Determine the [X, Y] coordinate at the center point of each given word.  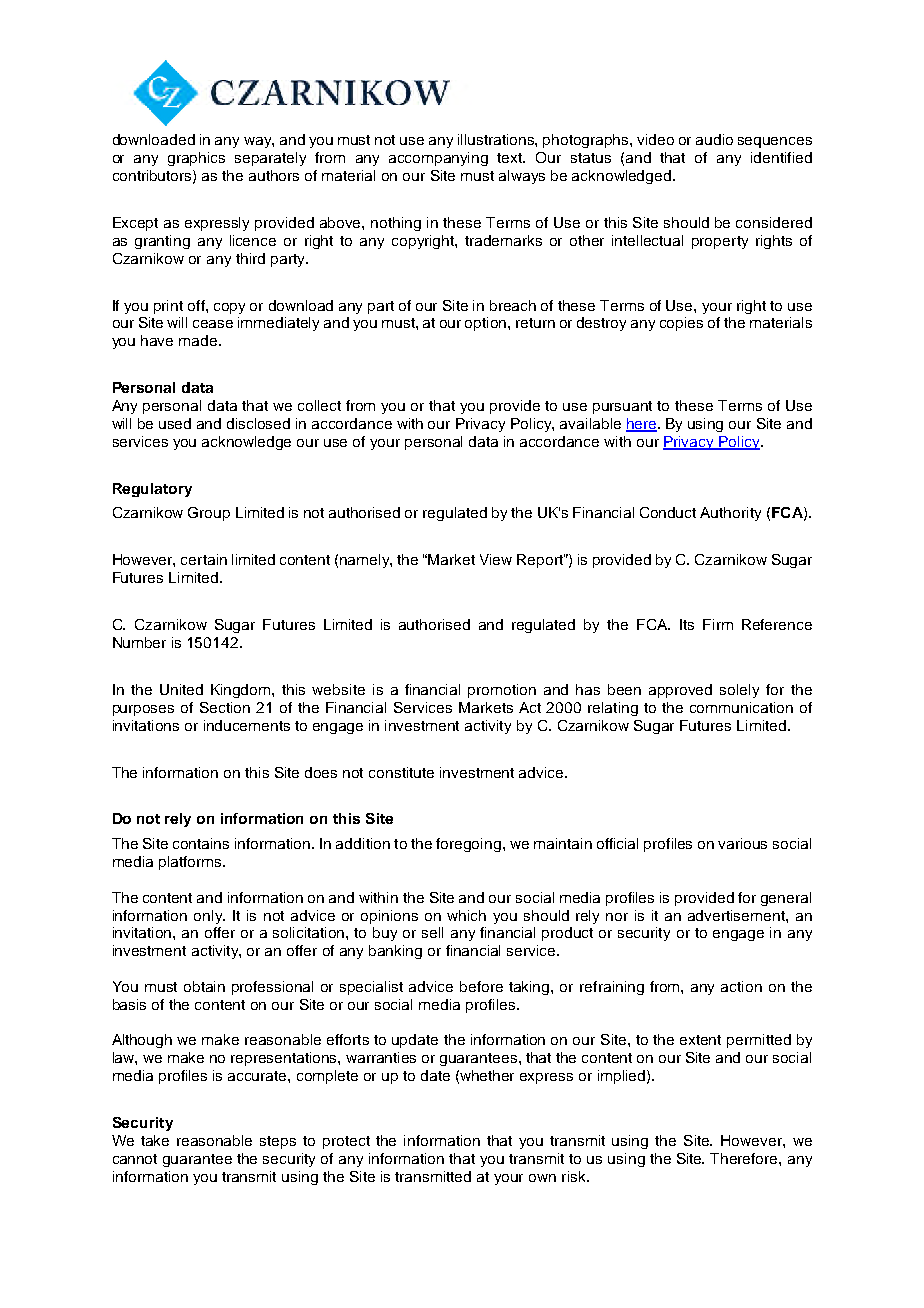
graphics [196, 159]
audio [714, 139]
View [496, 559]
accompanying [438, 159]
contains [201, 843]
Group [209, 514]
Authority [730, 514]
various [742, 843]
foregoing [468, 845]
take [155, 1140]
